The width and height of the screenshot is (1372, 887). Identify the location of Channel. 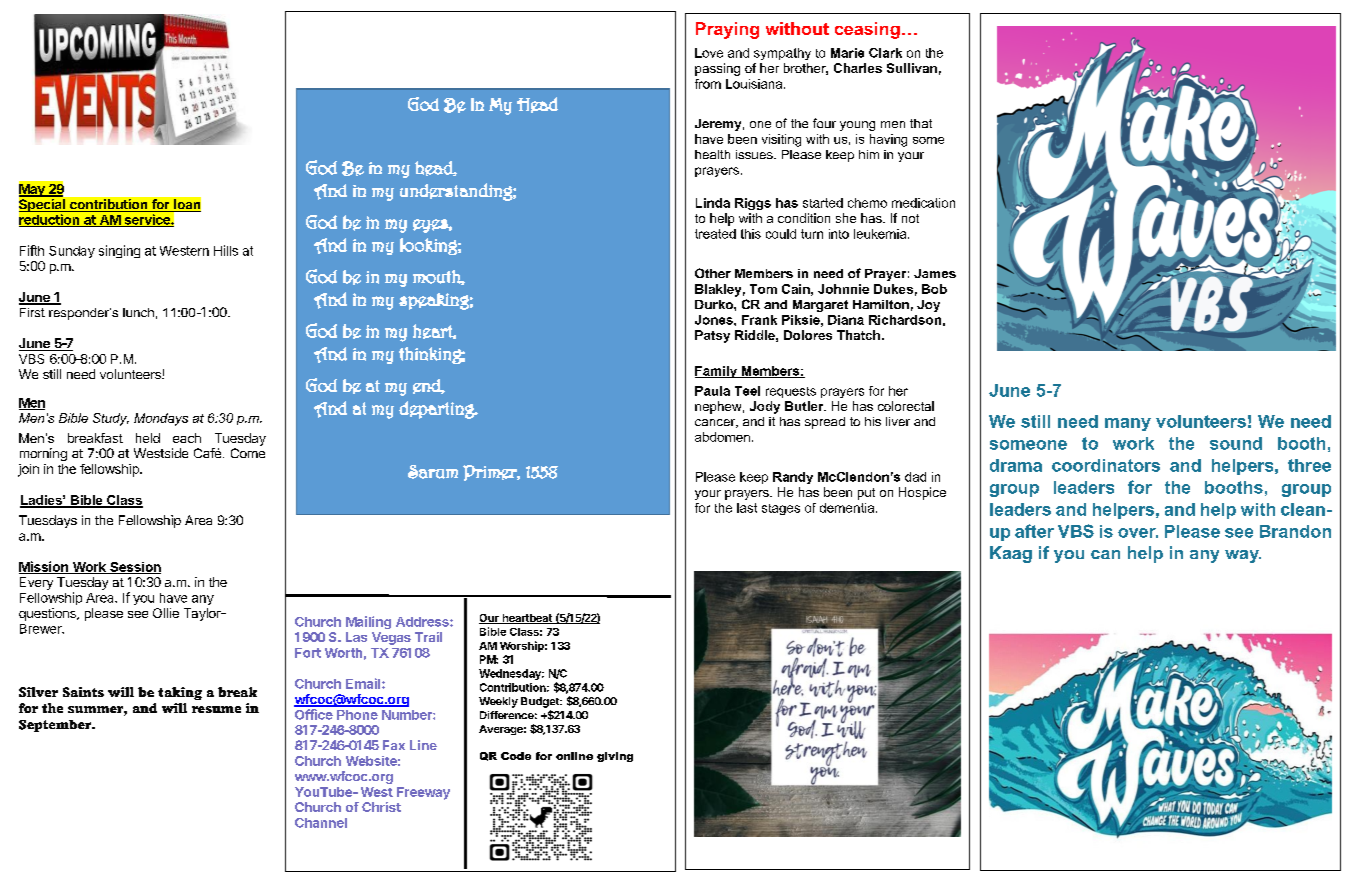
(321, 823).
